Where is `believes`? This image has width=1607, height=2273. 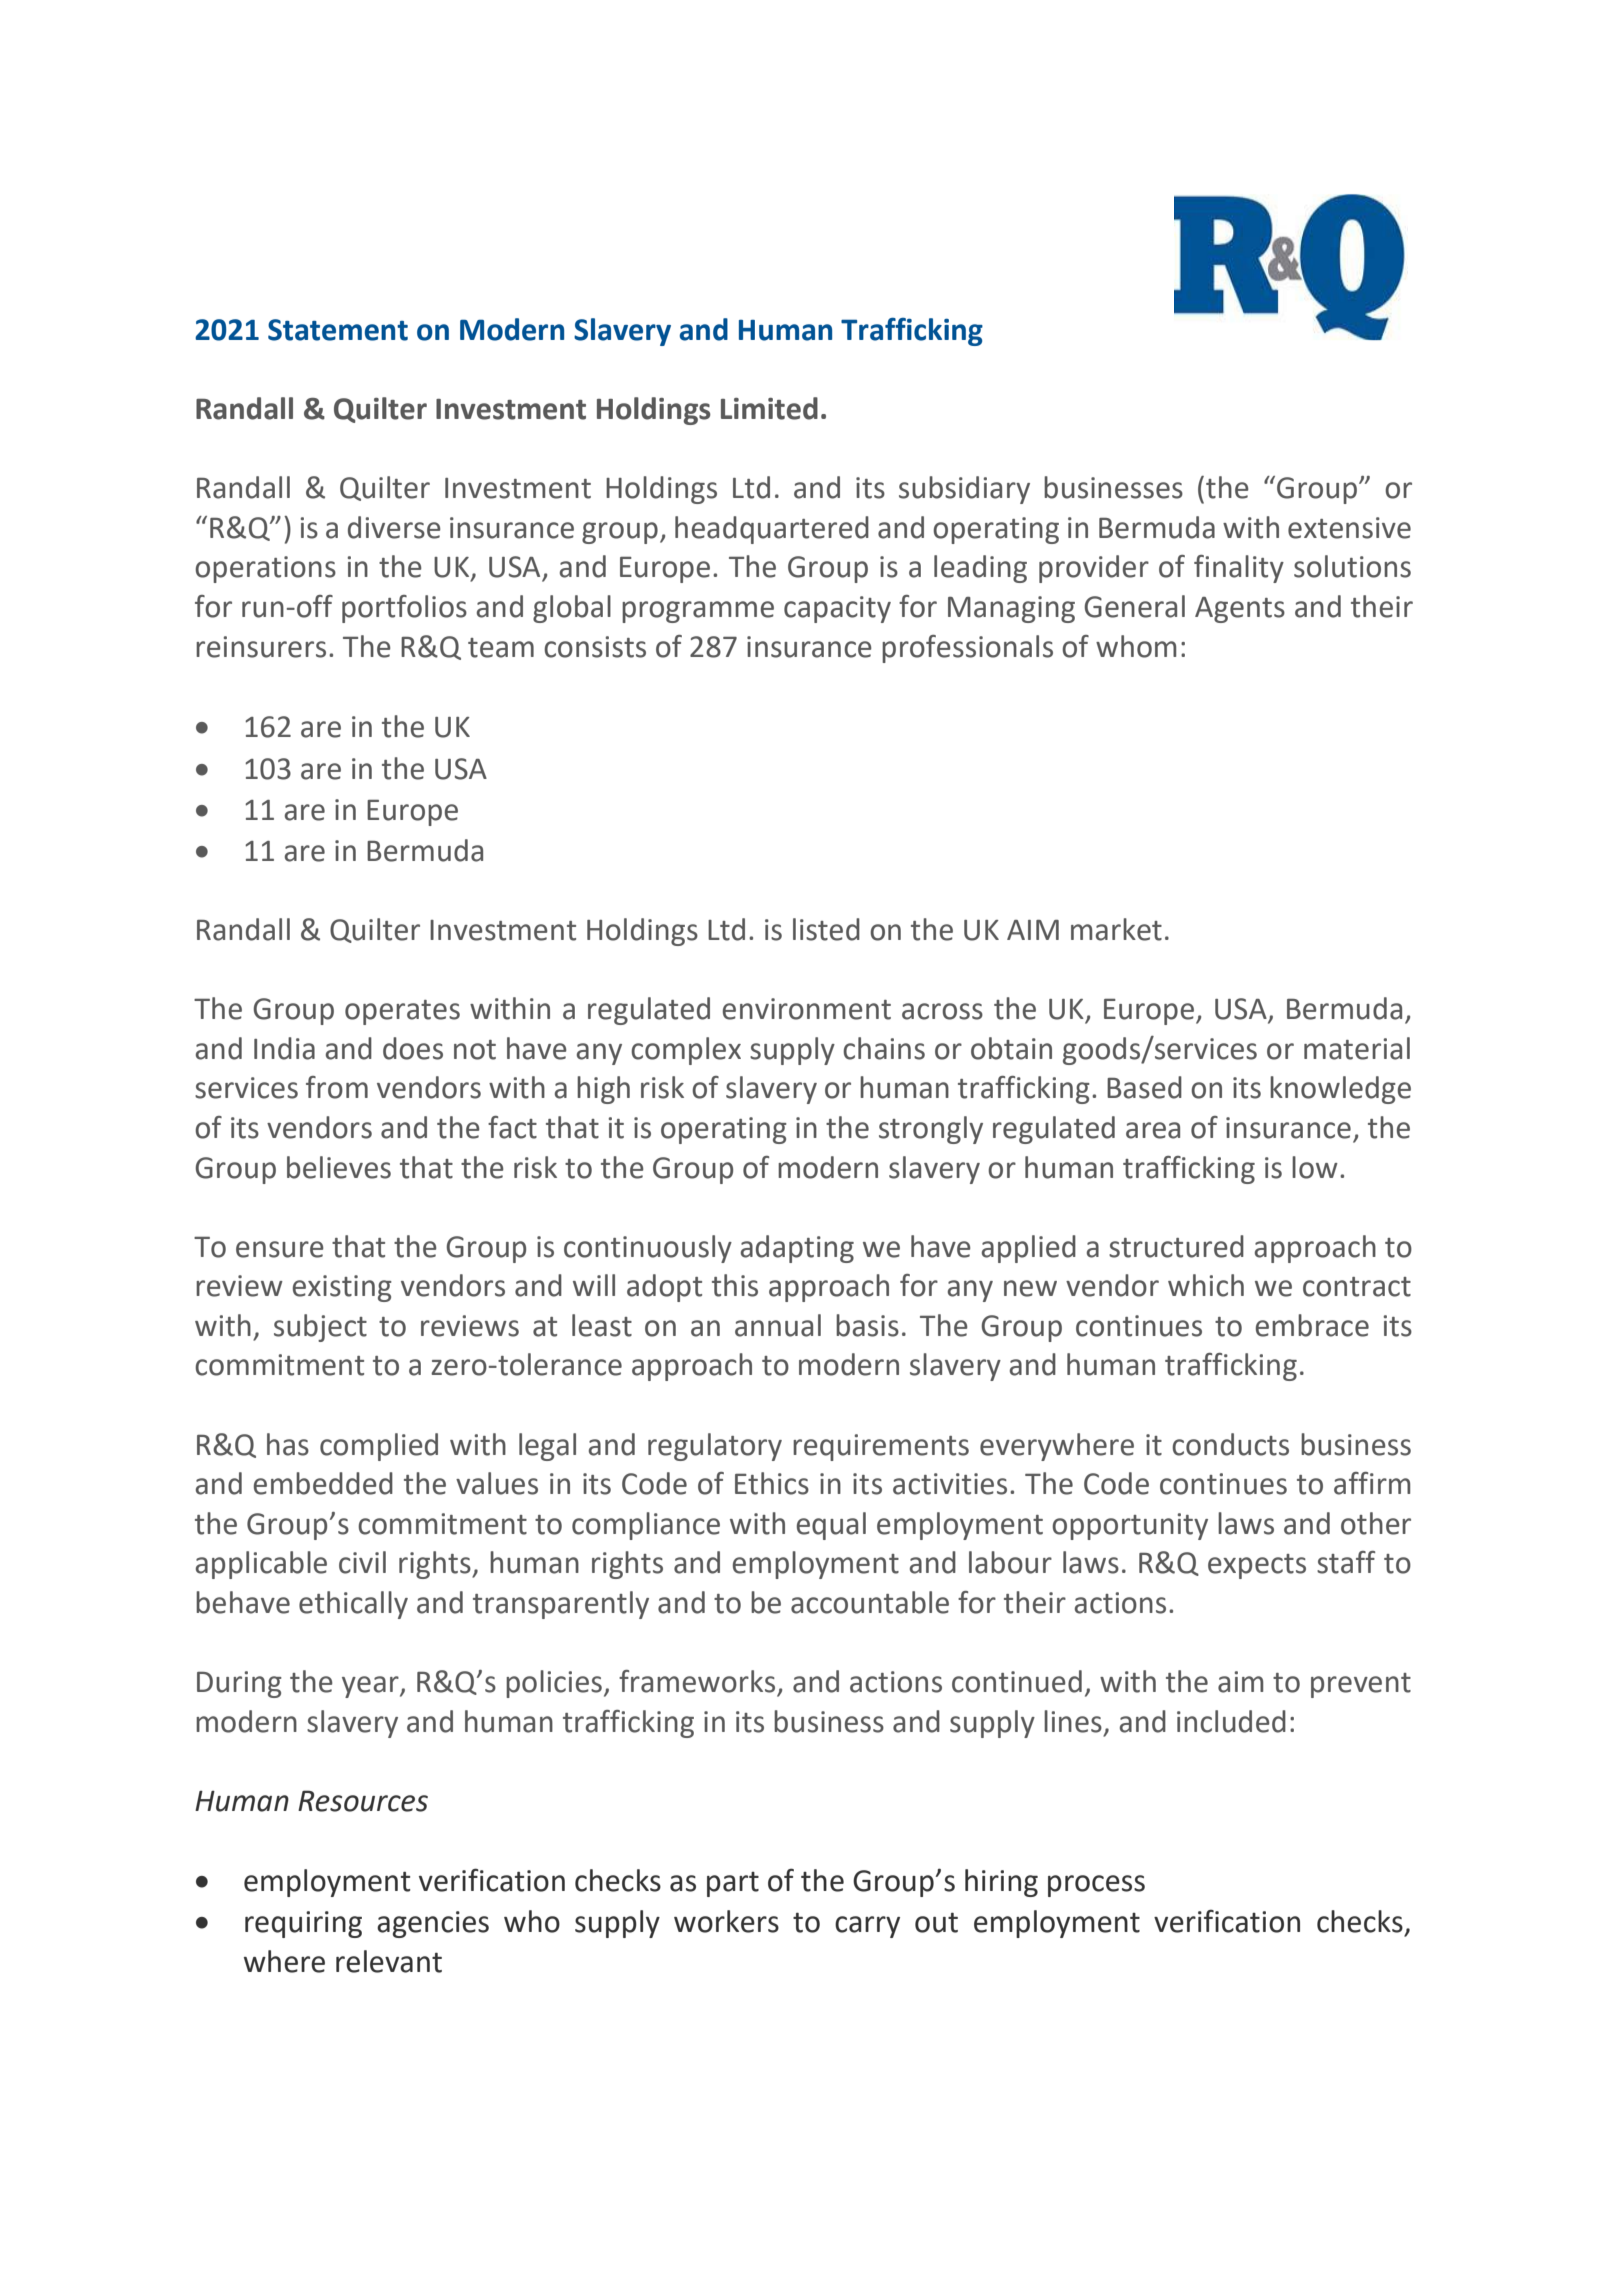 believes is located at coordinates (339, 1167).
